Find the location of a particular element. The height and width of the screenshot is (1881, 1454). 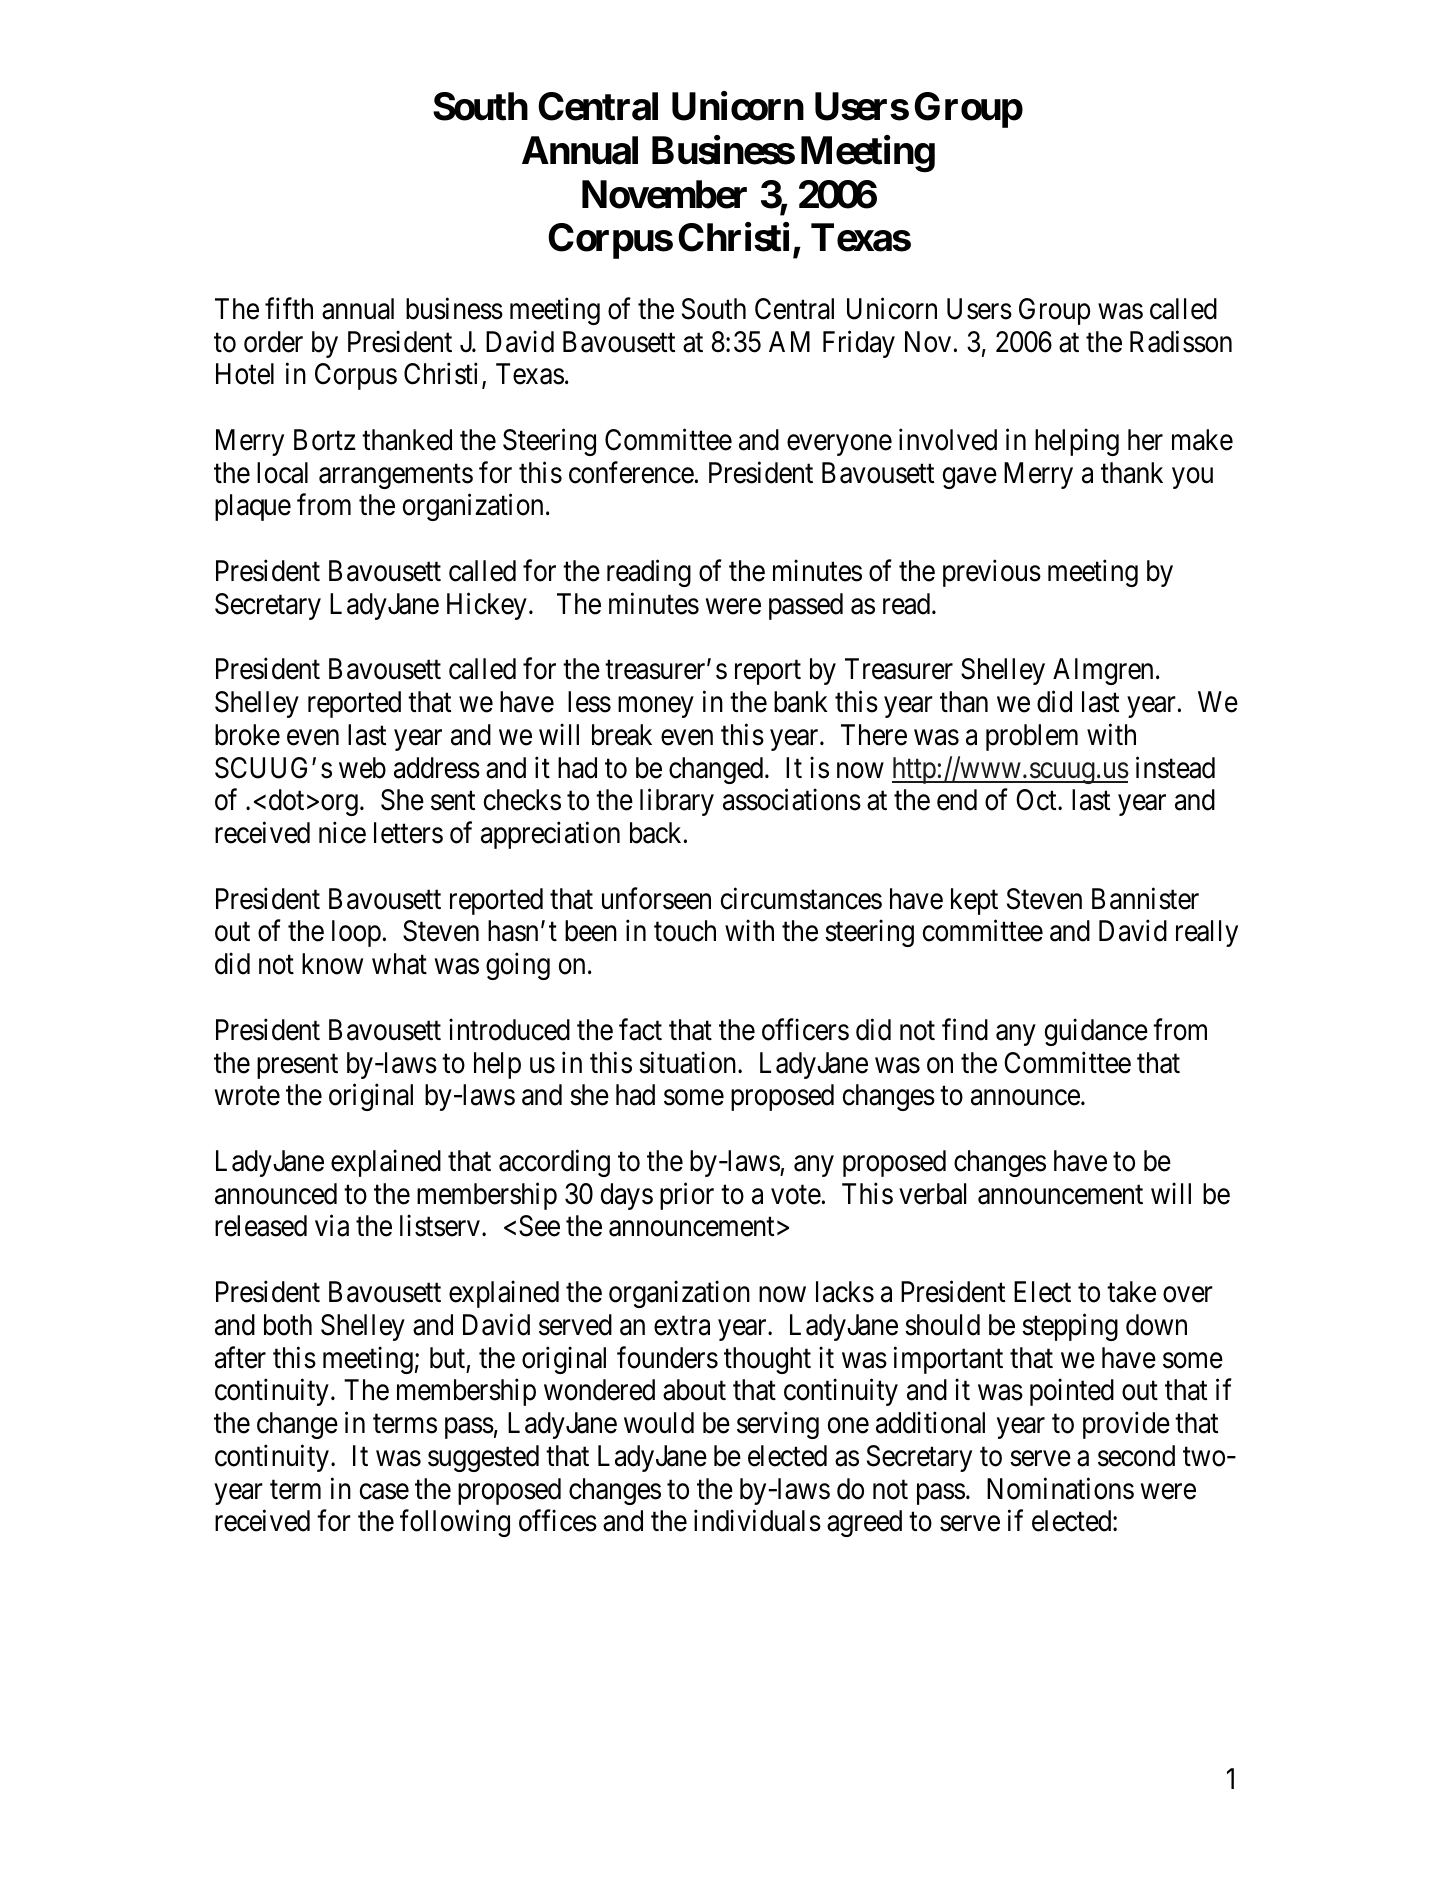

prior is located at coordinates (687, 1196).
